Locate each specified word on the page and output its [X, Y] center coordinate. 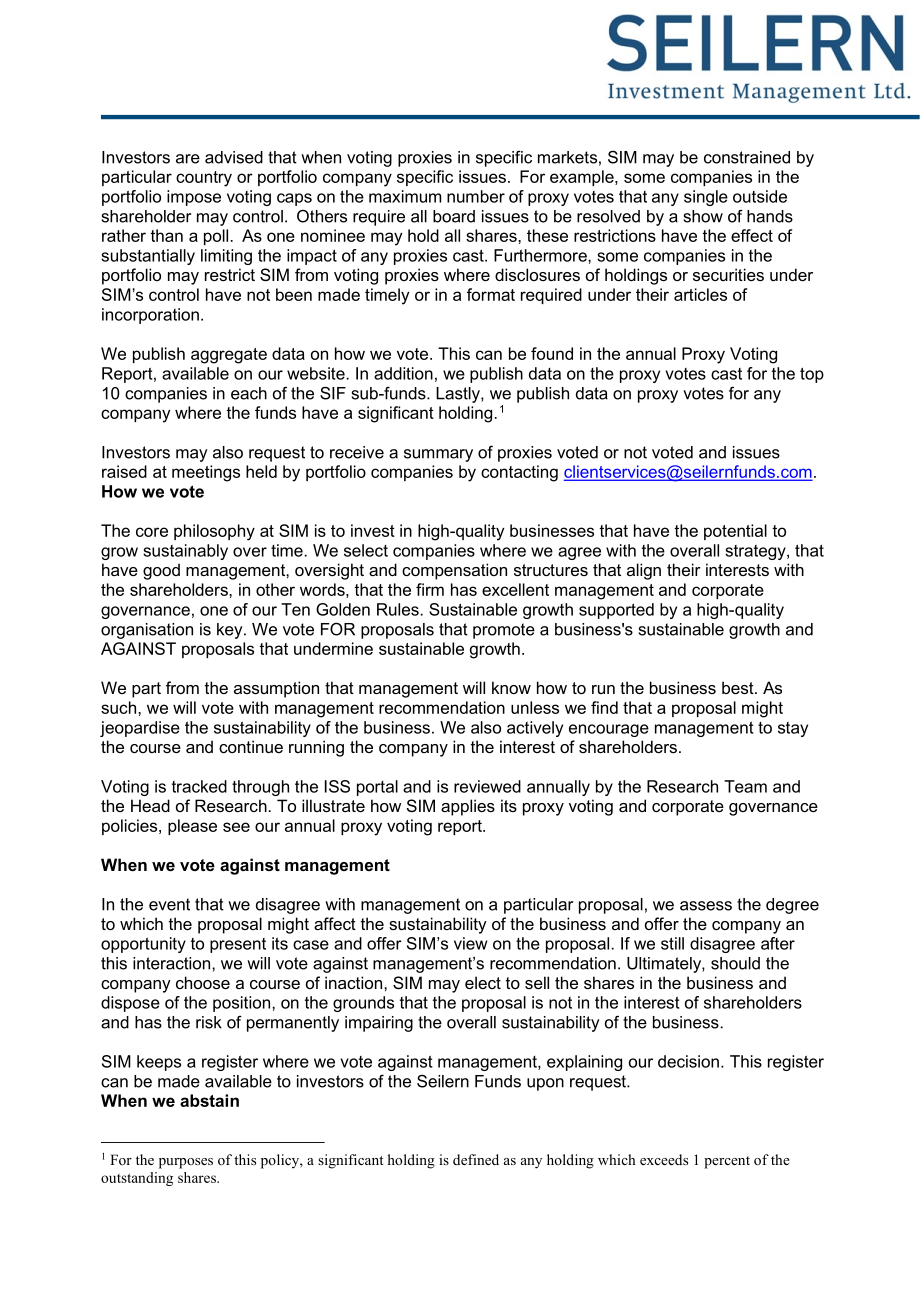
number [476, 196]
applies [468, 807]
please [192, 827]
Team [745, 786]
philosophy [214, 532]
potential [735, 532]
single [706, 198]
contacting [519, 473]
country [204, 179]
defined [476, 1159]
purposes [186, 1163]
